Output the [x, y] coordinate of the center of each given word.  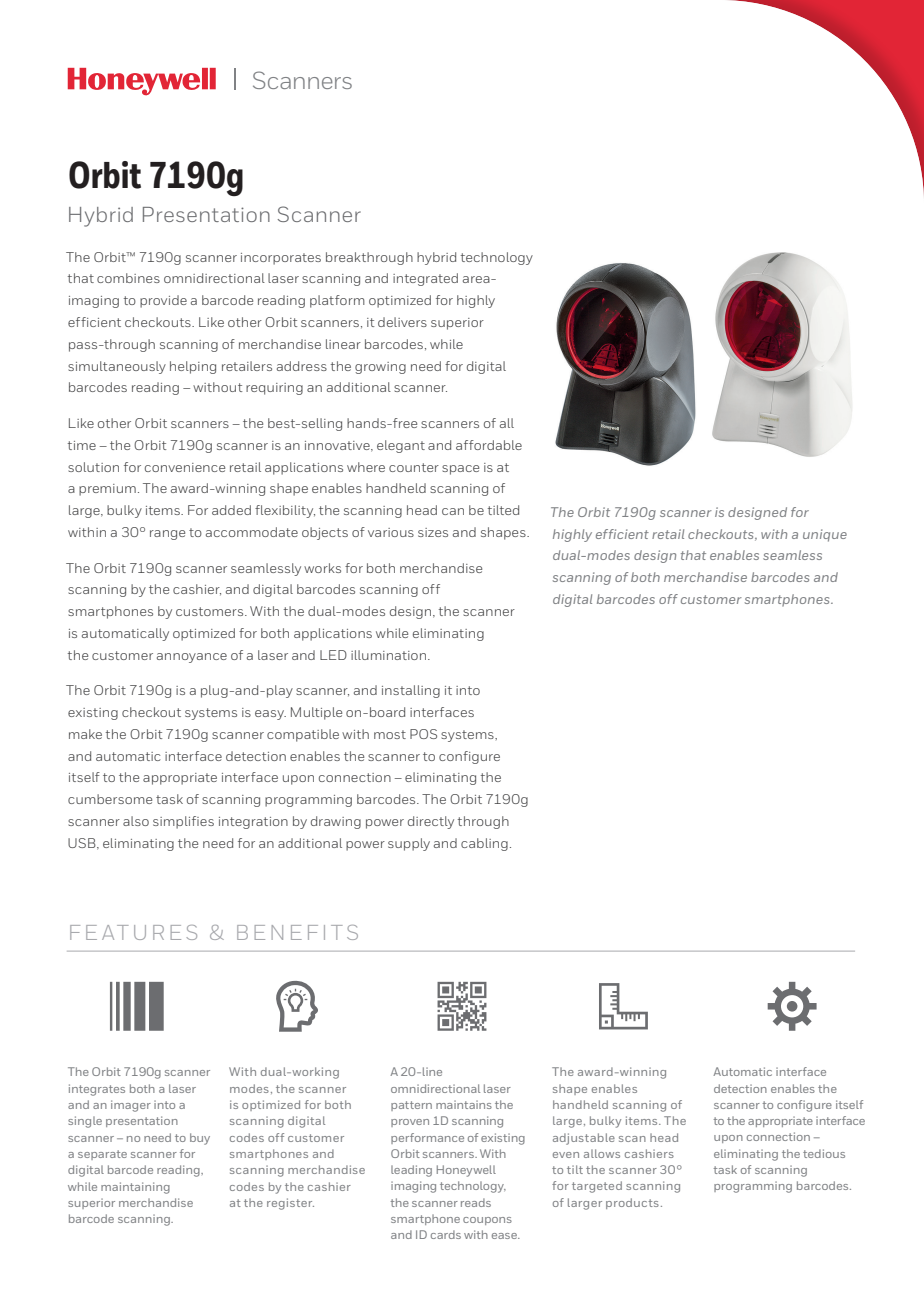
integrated [425, 279]
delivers [402, 322]
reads [476, 1202]
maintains [464, 1104]
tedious [824, 1153]
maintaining [135, 1188]
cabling [484, 844]
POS [423, 734]
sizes [433, 532]
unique [825, 535]
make [85, 734]
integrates [97, 1090]
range [167, 535]
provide [163, 301]
